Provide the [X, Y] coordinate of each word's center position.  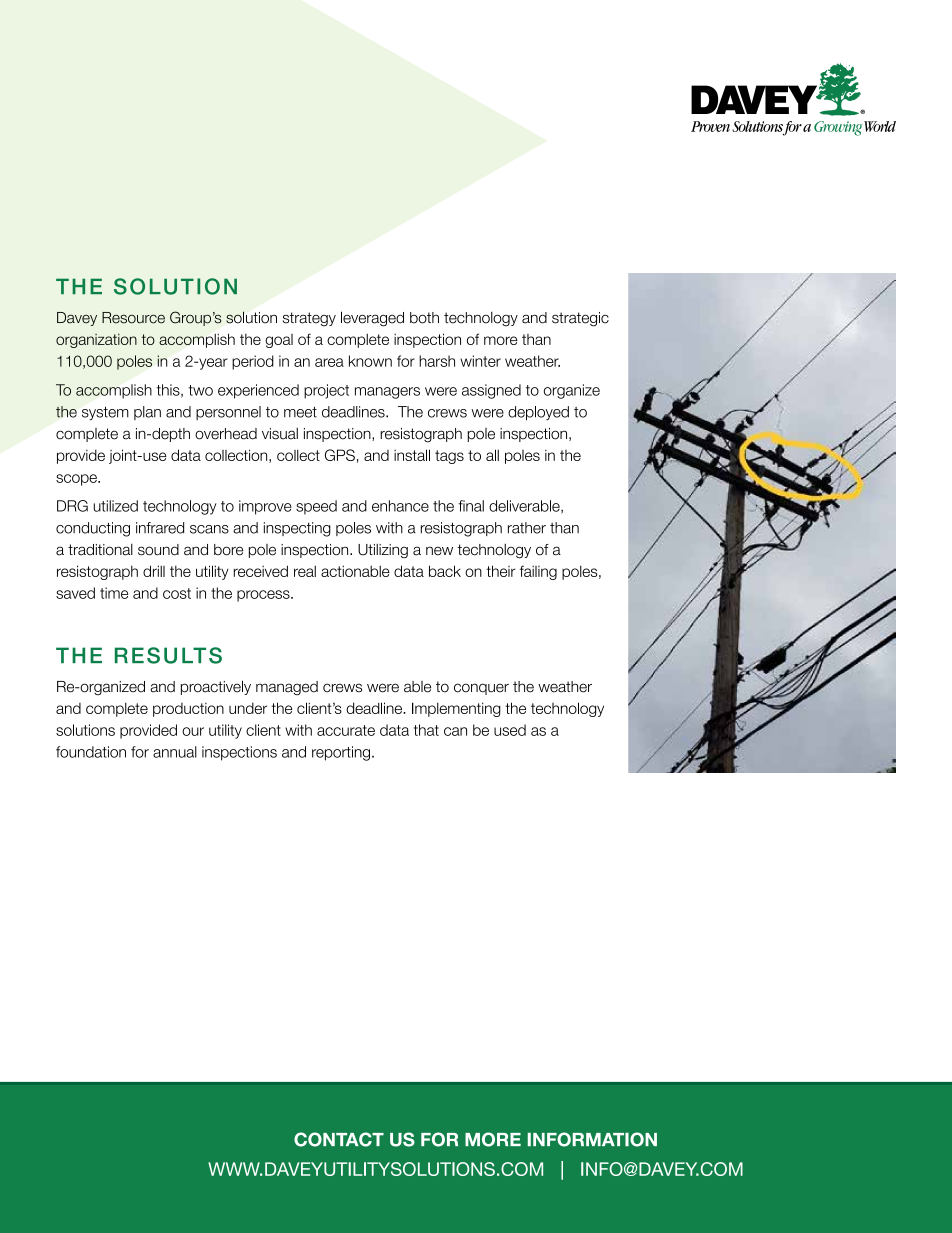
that [426, 730]
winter [480, 361]
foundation [91, 752]
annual [175, 752]
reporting [341, 753]
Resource [133, 318]
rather [527, 528]
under [248, 708]
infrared [160, 528]
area [329, 362]
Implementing [456, 709]
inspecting [297, 529]
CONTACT [339, 1139]
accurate [346, 730]
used [510, 730]
